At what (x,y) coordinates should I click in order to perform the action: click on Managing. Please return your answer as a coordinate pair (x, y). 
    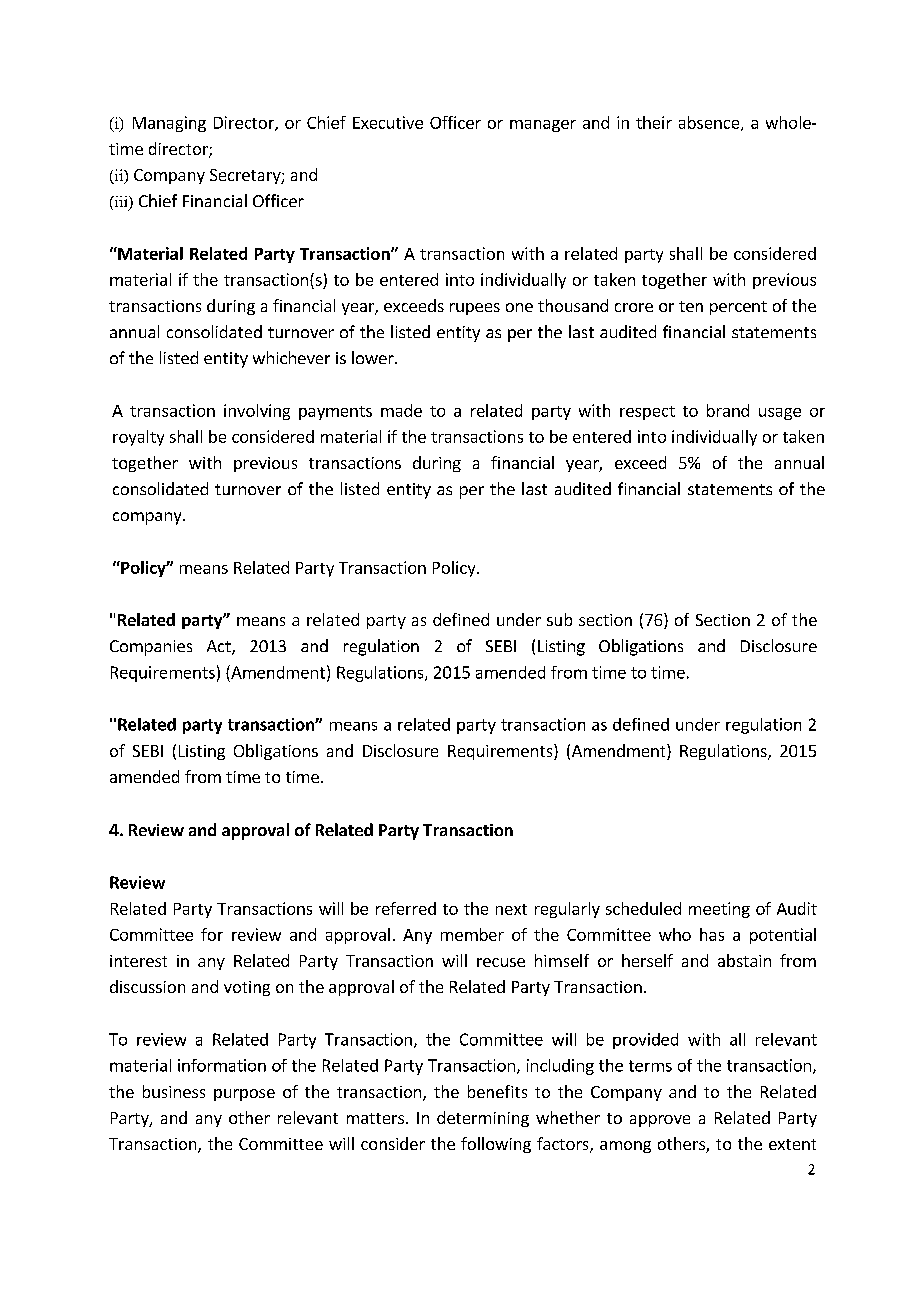
    Looking at the image, I should click on (169, 124).
